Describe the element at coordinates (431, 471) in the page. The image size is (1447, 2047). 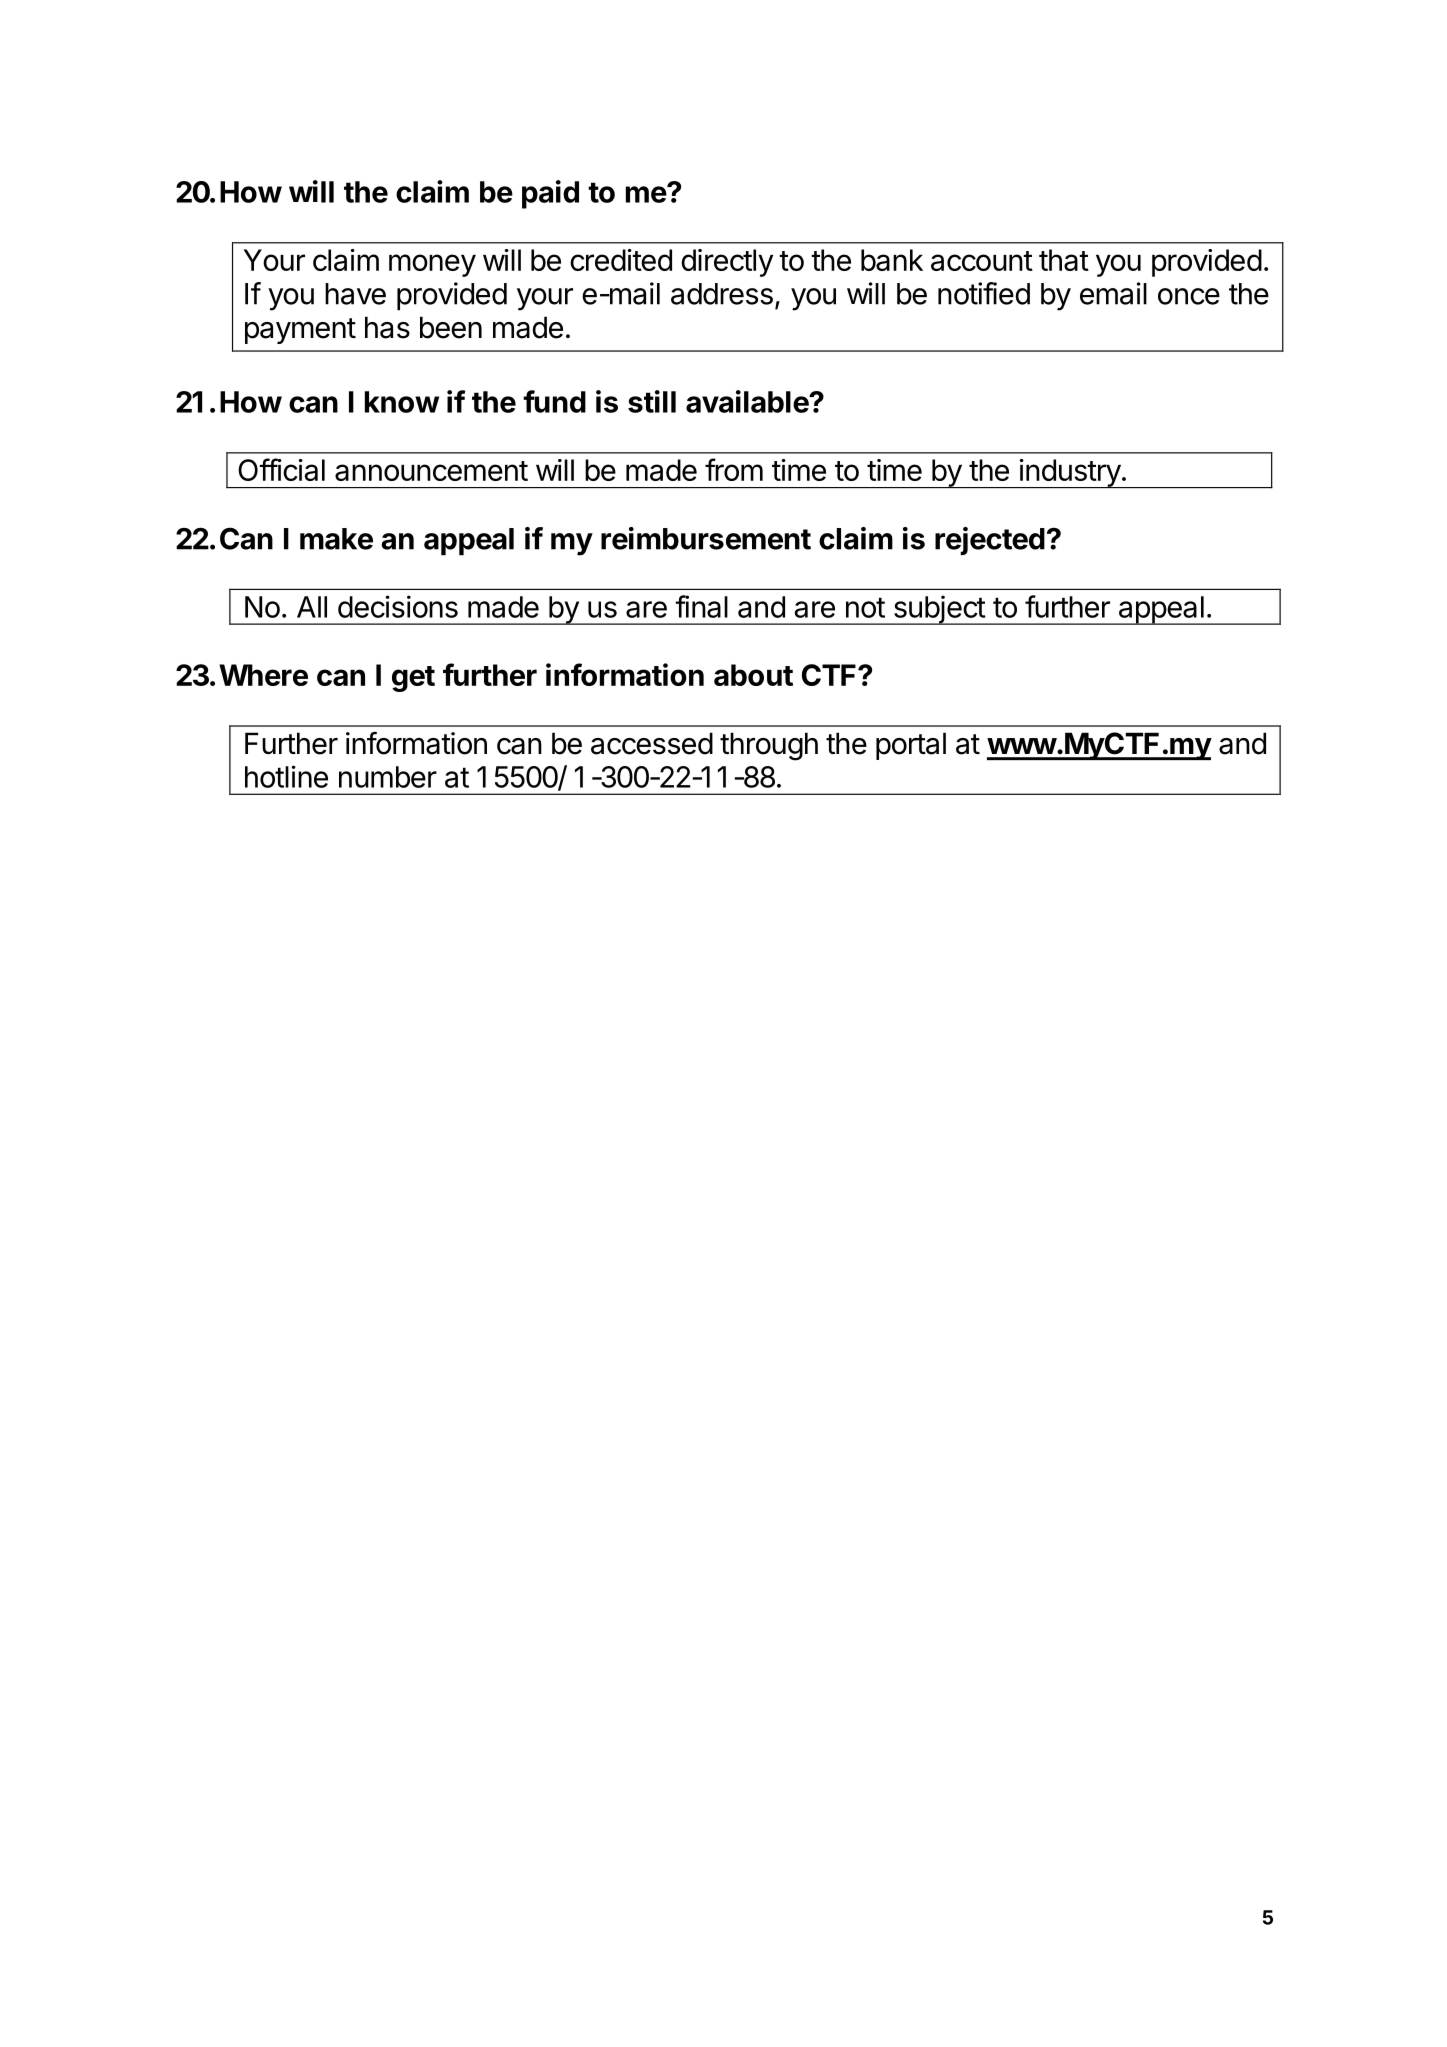
I see `announcement` at that location.
